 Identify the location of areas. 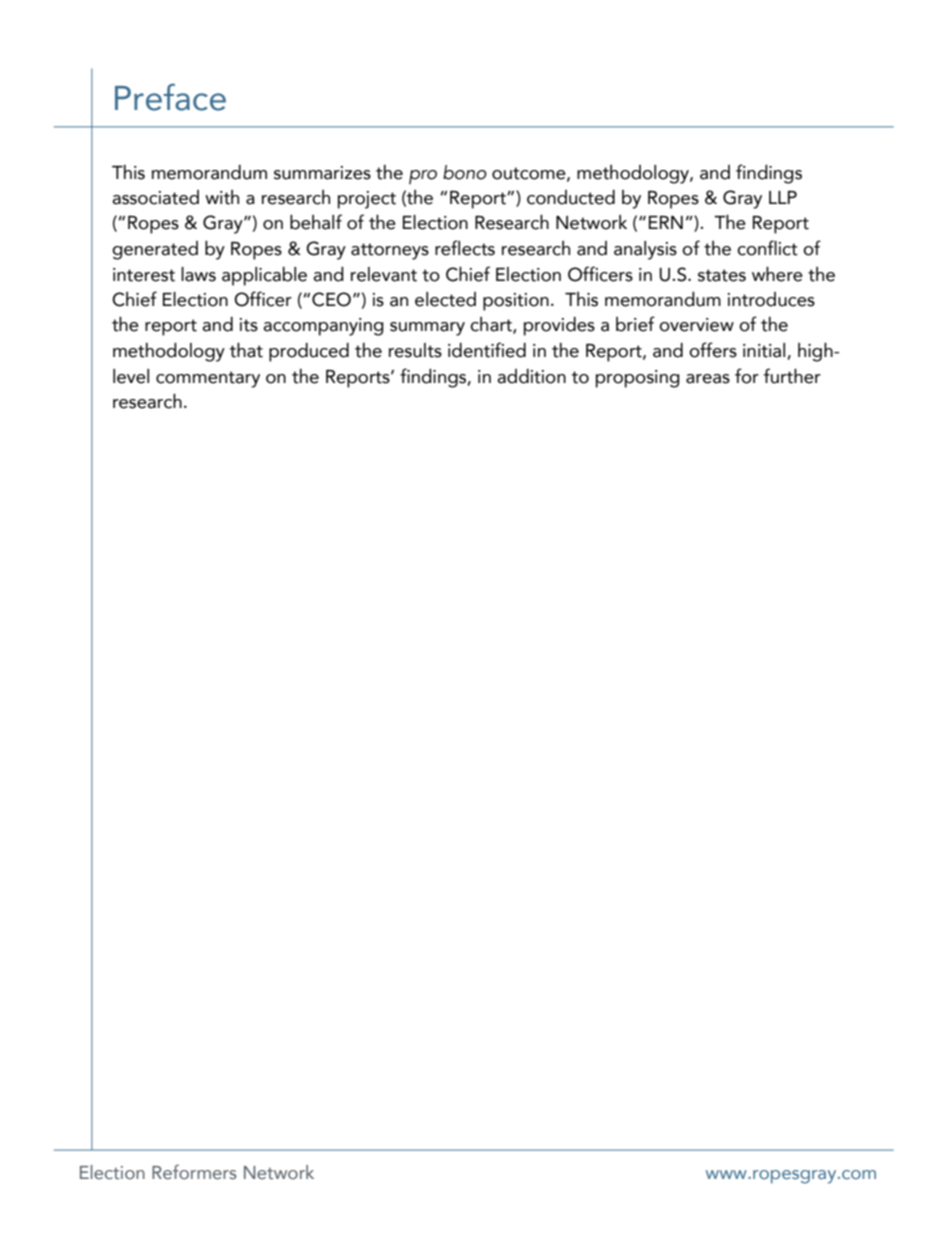
(708, 379).
